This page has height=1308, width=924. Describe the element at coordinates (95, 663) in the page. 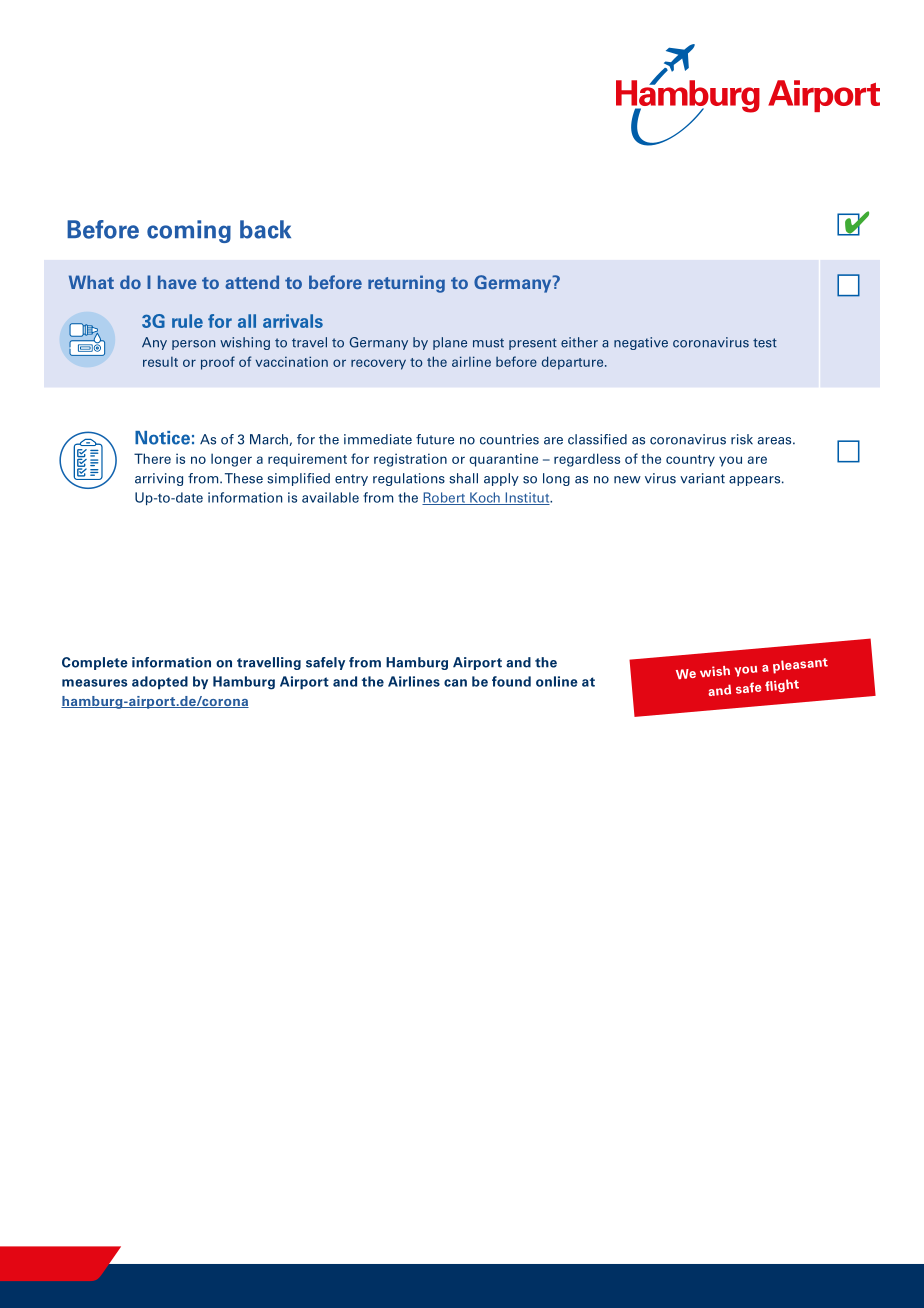

I see `Complete` at that location.
